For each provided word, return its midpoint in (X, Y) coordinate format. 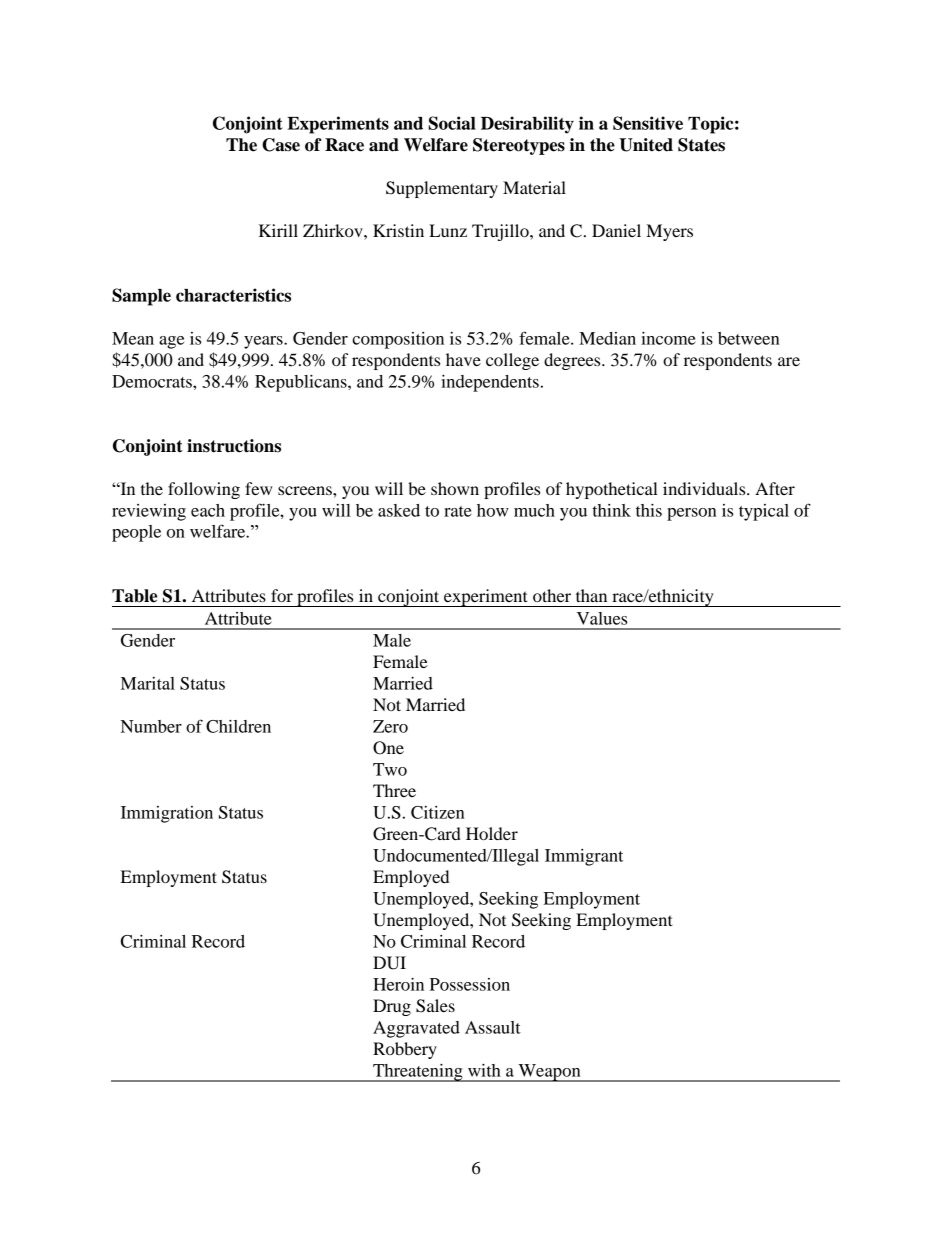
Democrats (153, 381)
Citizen (438, 812)
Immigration (167, 814)
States (701, 145)
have (463, 359)
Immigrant (584, 857)
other (552, 595)
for (282, 595)
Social (452, 123)
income (668, 338)
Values (602, 618)
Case (281, 145)
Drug (392, 1007)
